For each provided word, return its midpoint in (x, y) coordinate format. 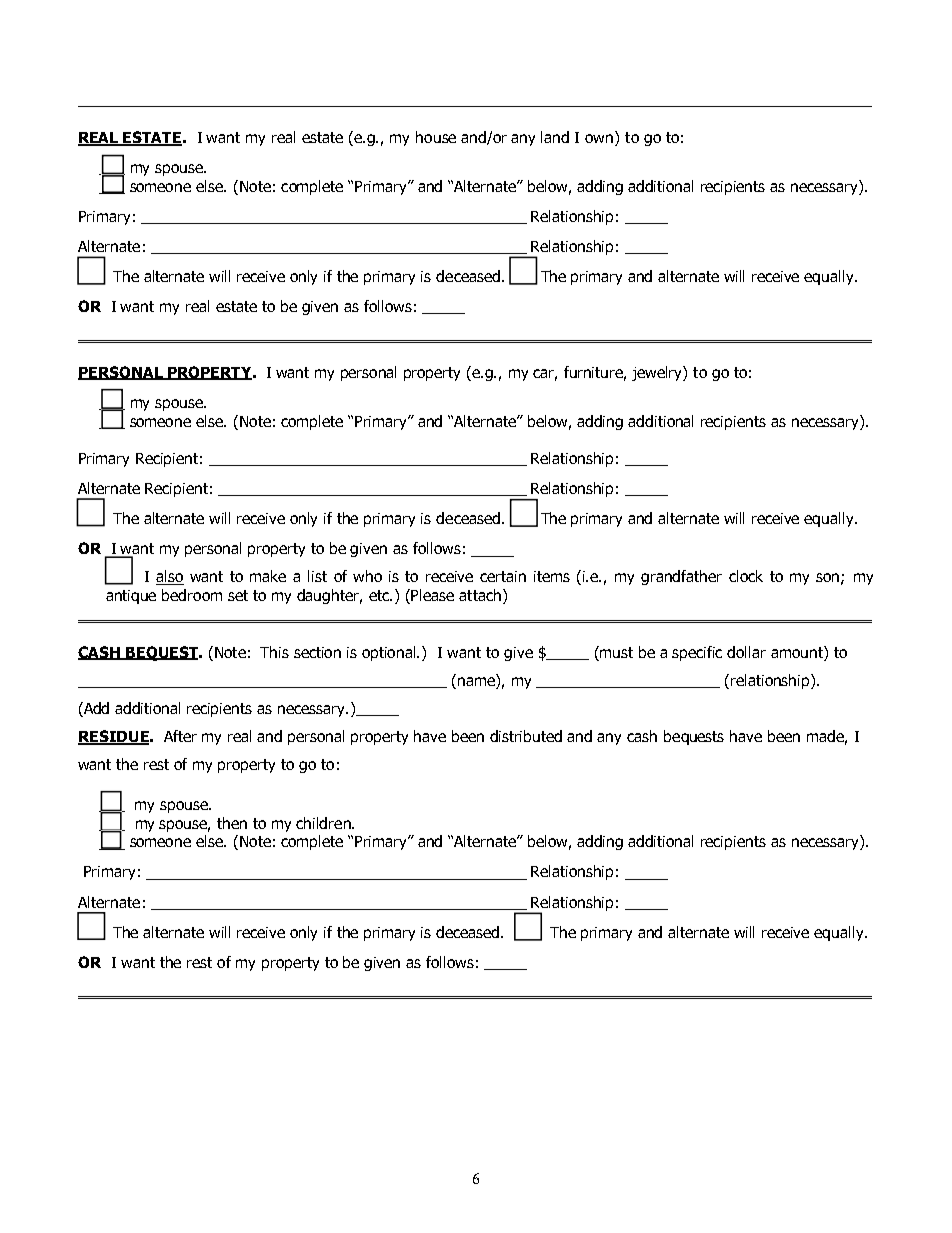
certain (503, 576)
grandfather (681, 577)
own (599, 138)
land (555, 137)
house (436, 137)
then (232, 823)
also (170, 577)
